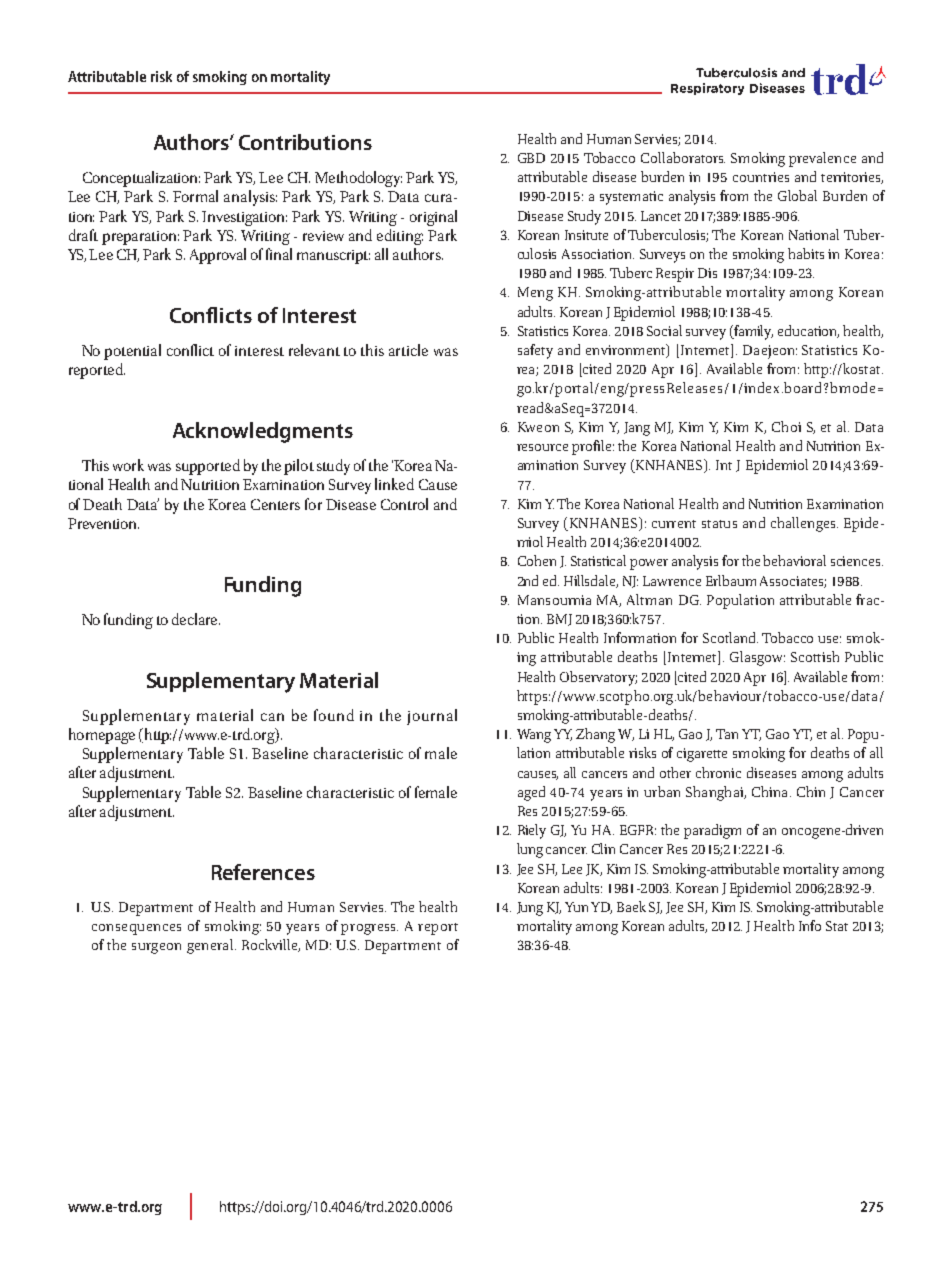 The width and height of the page is (952, 1270). Describe the element at coordinates (408, 350) in the page. I see `article` at that location.
